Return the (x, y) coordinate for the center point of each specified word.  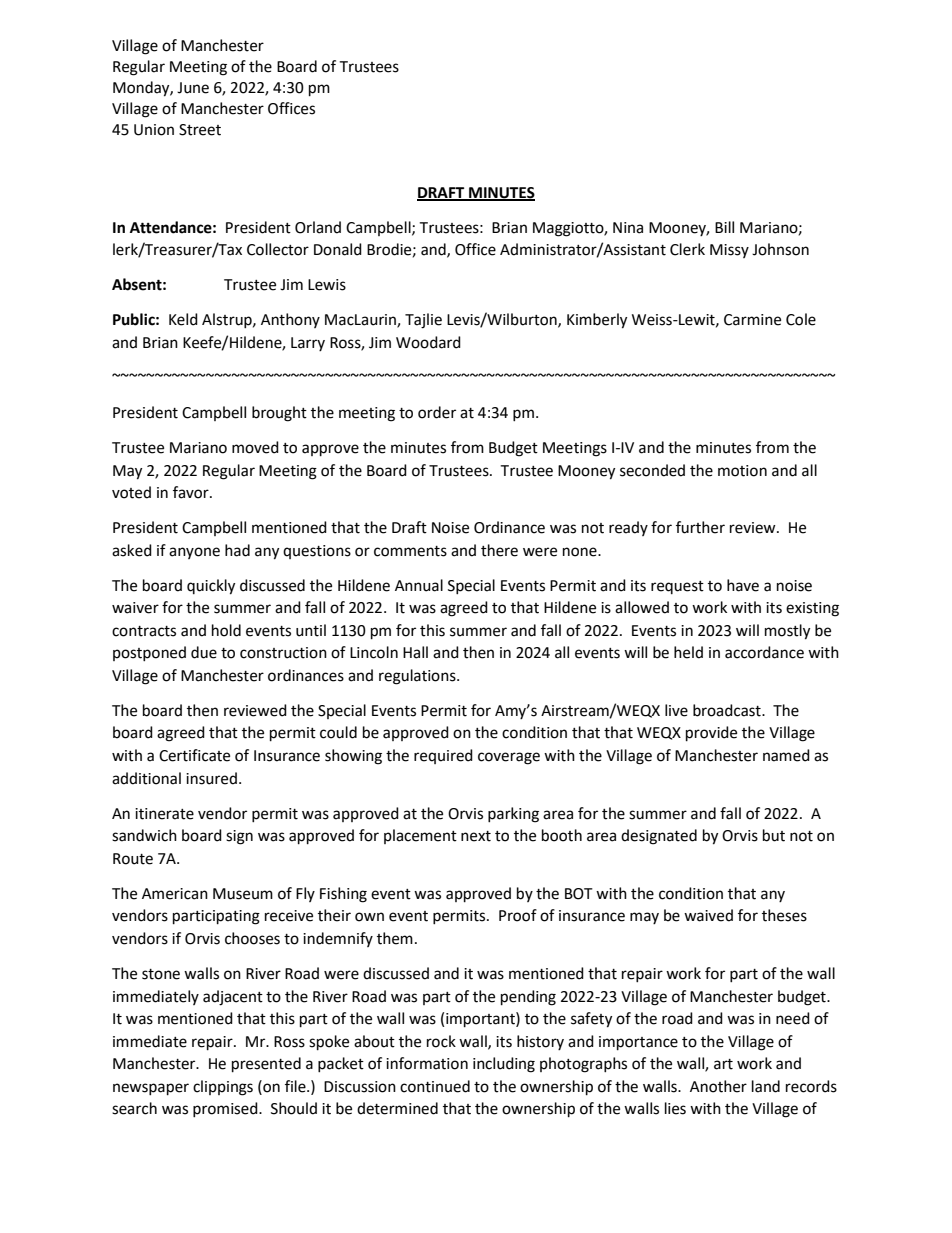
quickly (211, 587)
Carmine (752, 320)
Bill (724, 227)
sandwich (144, 835)
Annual (419, 585)
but (774, 835)
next (476, 836)
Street (200, 130)
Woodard (428, 342)
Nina (628, 228)
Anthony (290, 320)
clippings (223, 1088)
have (743, 585)
